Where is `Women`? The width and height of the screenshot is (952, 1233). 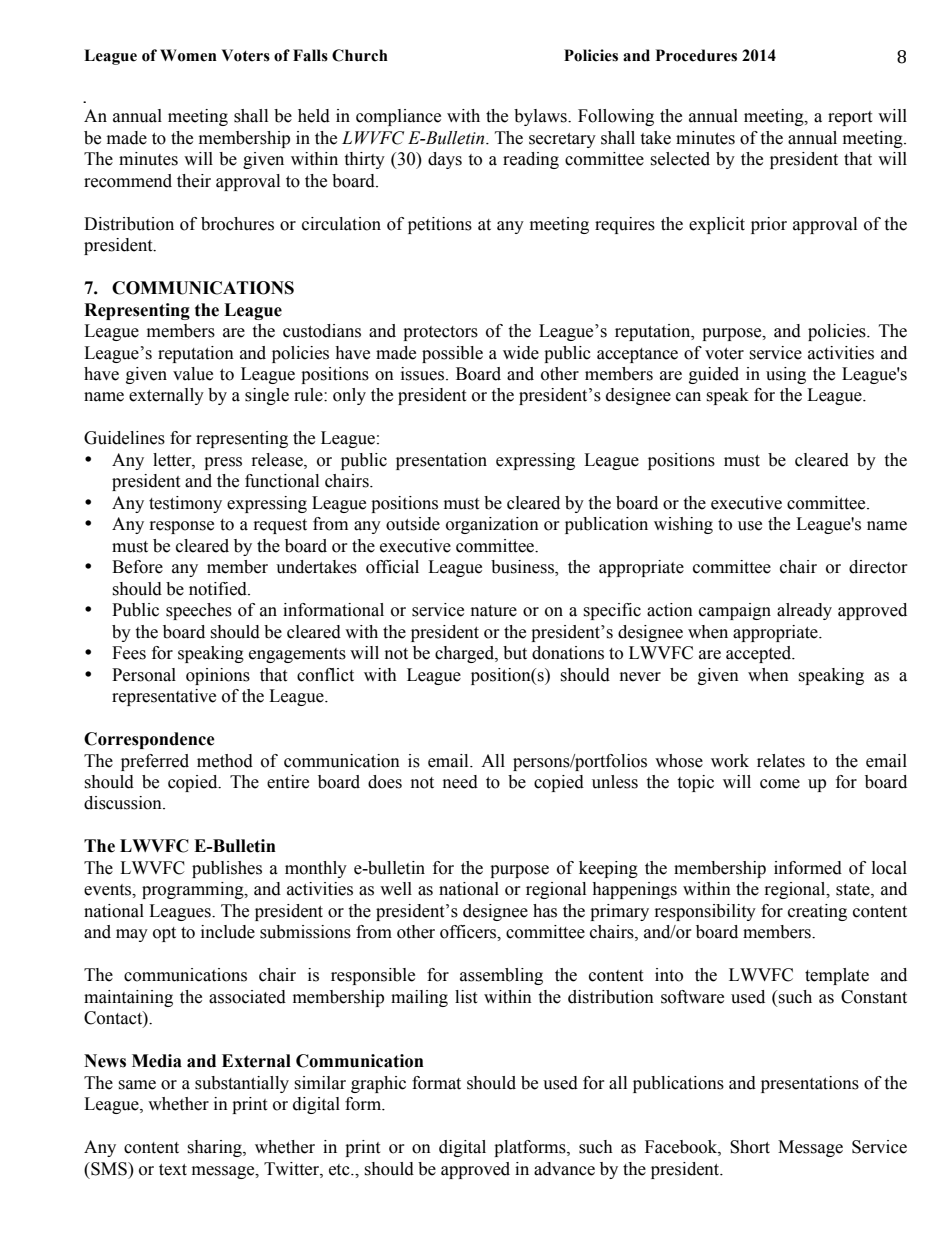
Women is located at coordinates (188, 55).
